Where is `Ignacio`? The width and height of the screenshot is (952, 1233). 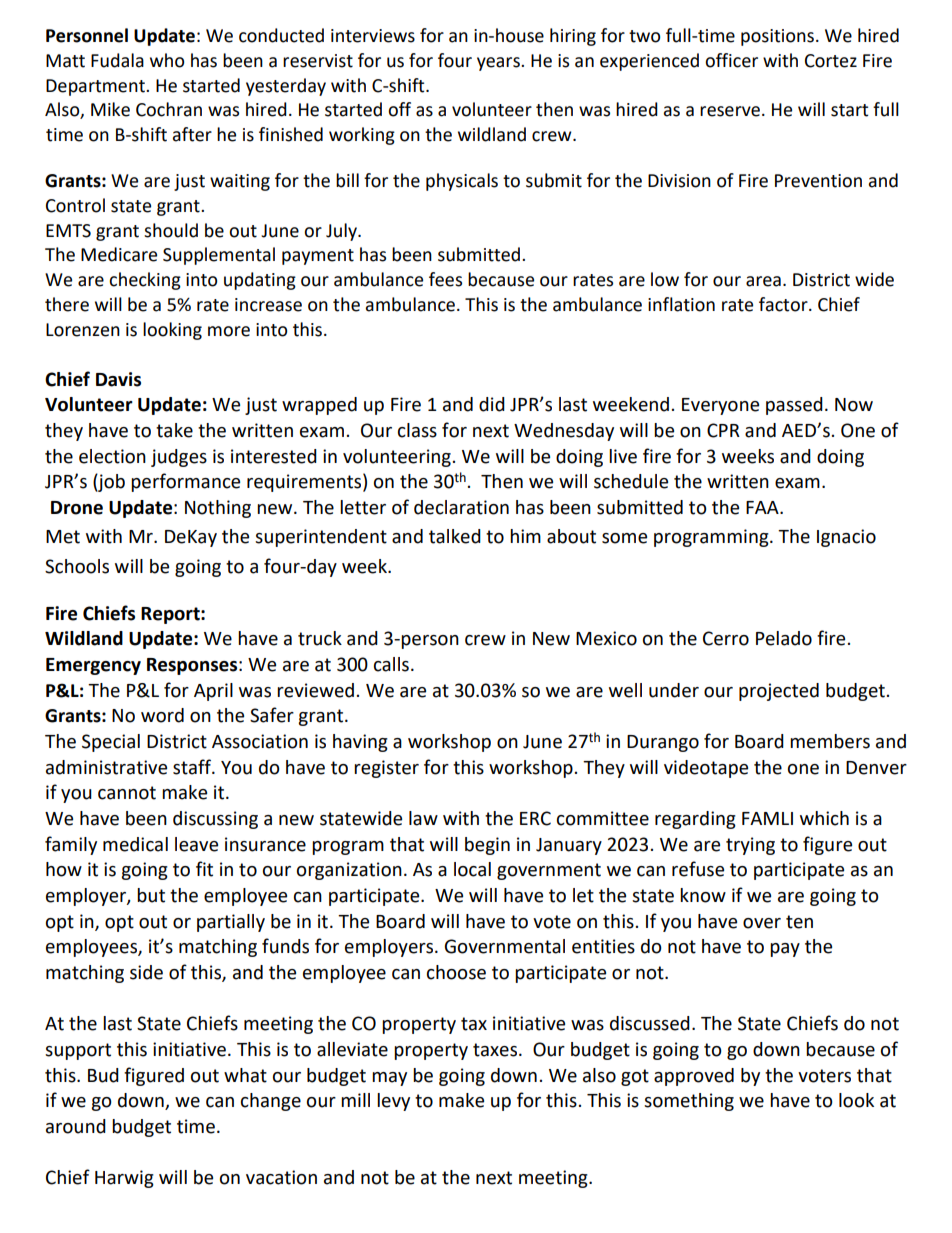 Ignacio is located at coordinates (846, 538).
